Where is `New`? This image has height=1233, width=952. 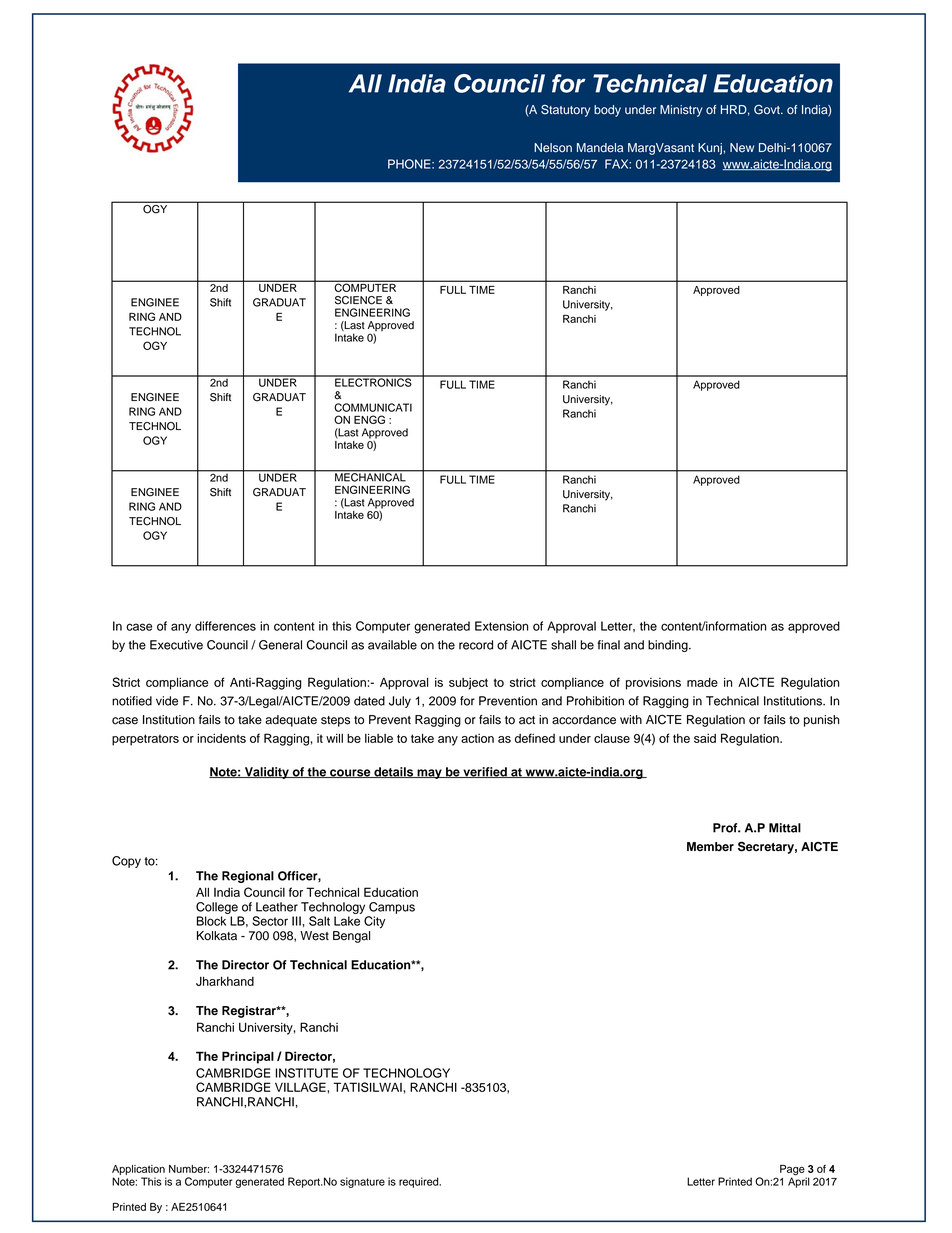
New is located at coordinates (742, 147).
